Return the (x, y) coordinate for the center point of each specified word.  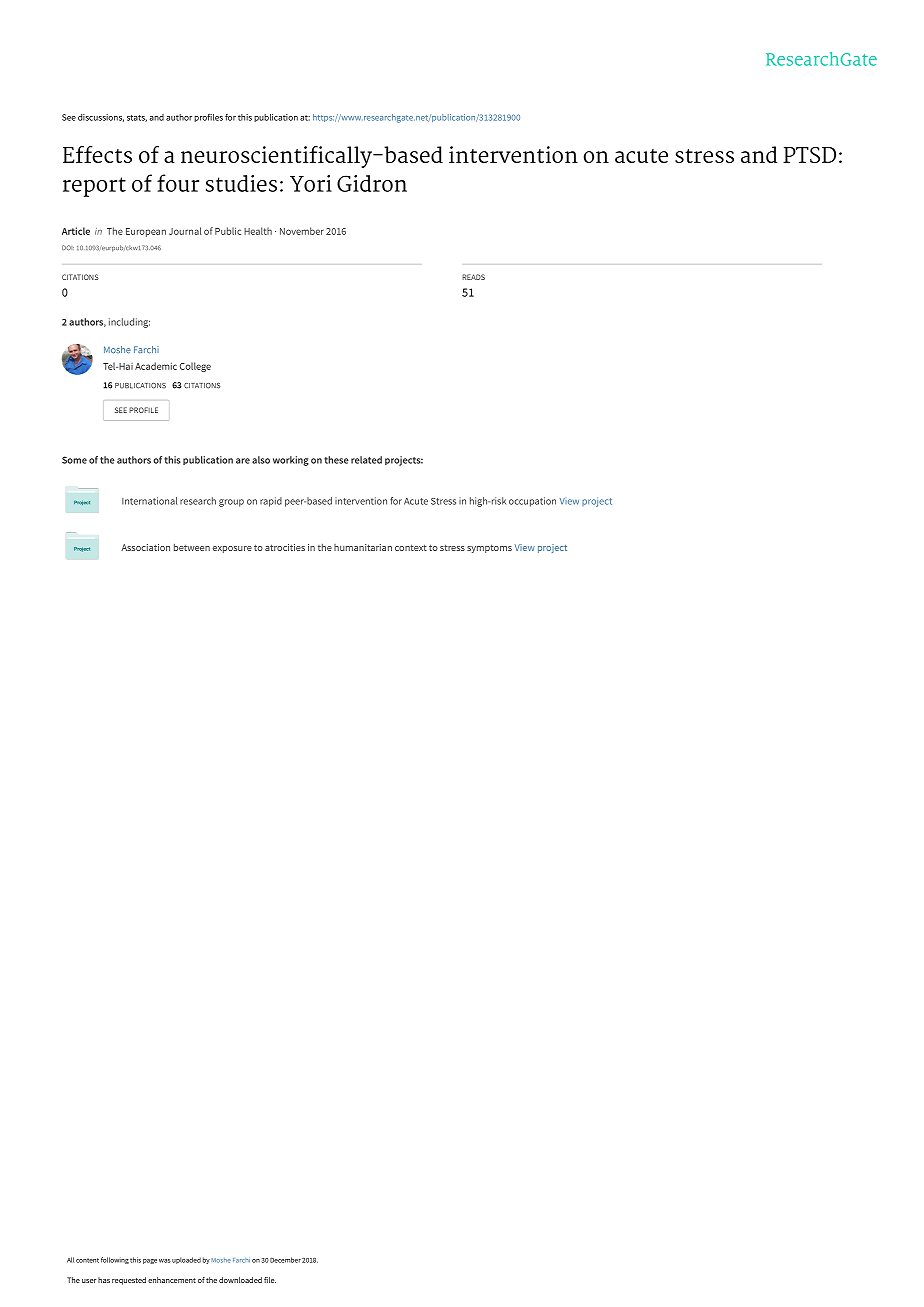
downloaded (240, 1280)
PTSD (809, 155)
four (178, 183)
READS (473, 277)
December (285, 1260)
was (165, 1261)
